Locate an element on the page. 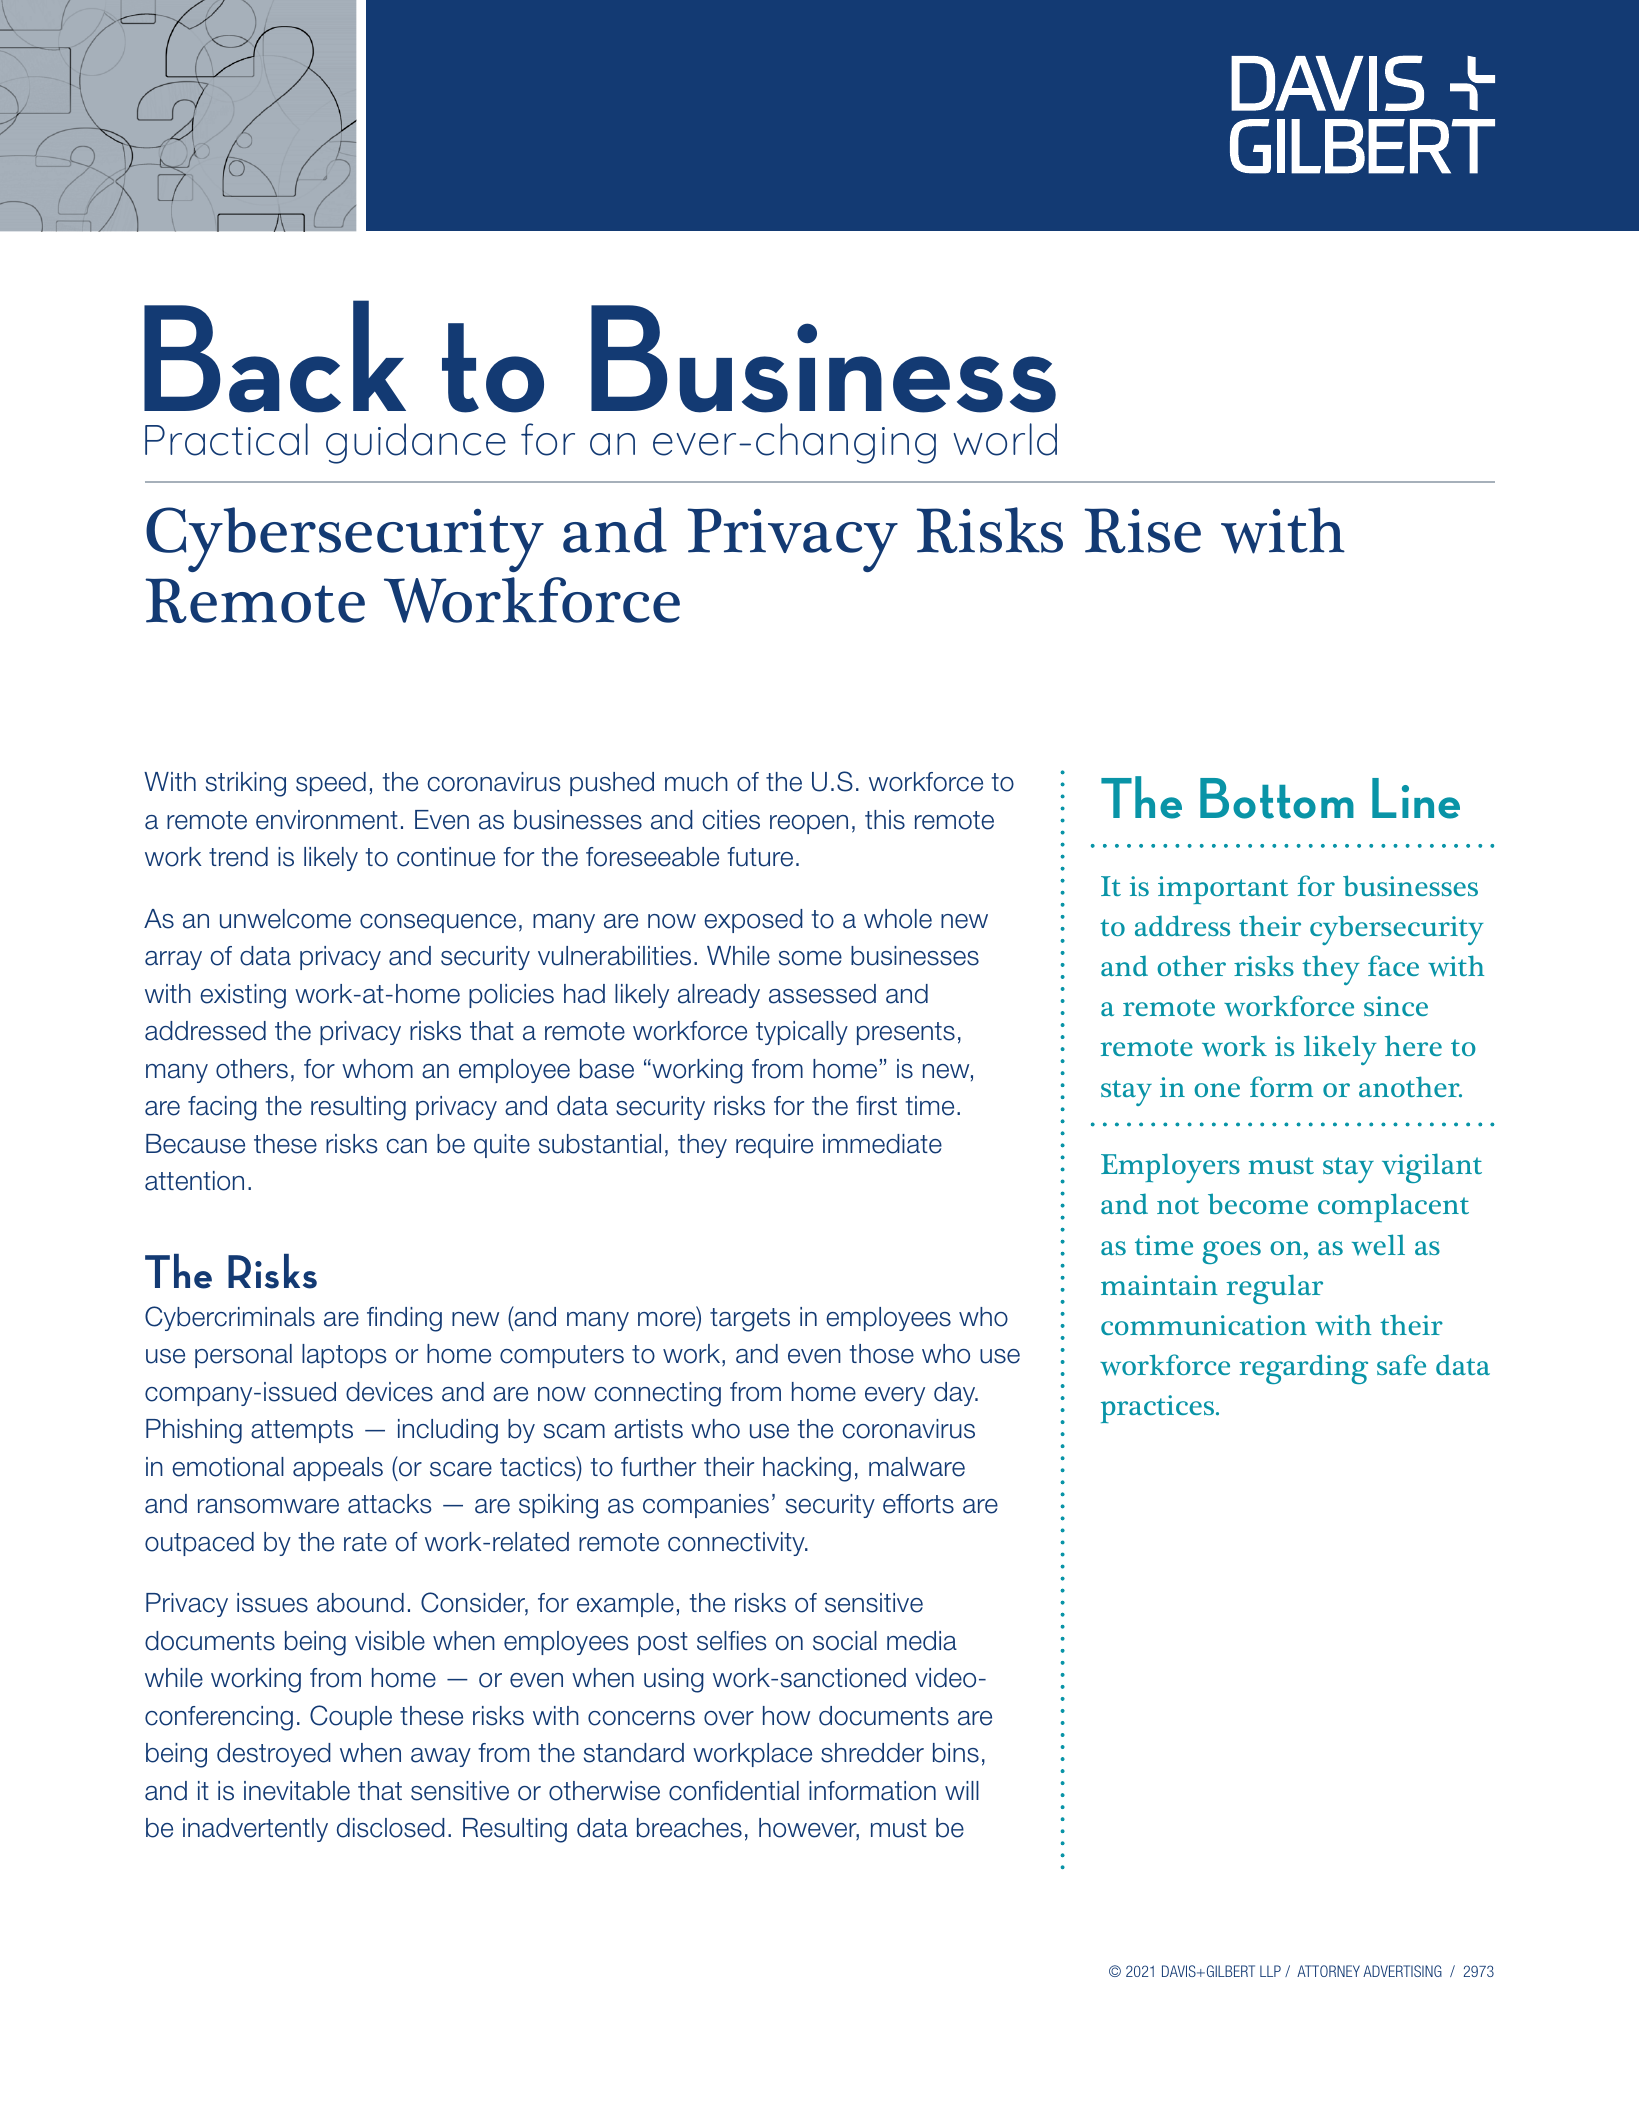 This image has height=2122, width=1639. Bottom is located at coordinates (1277, 798).
